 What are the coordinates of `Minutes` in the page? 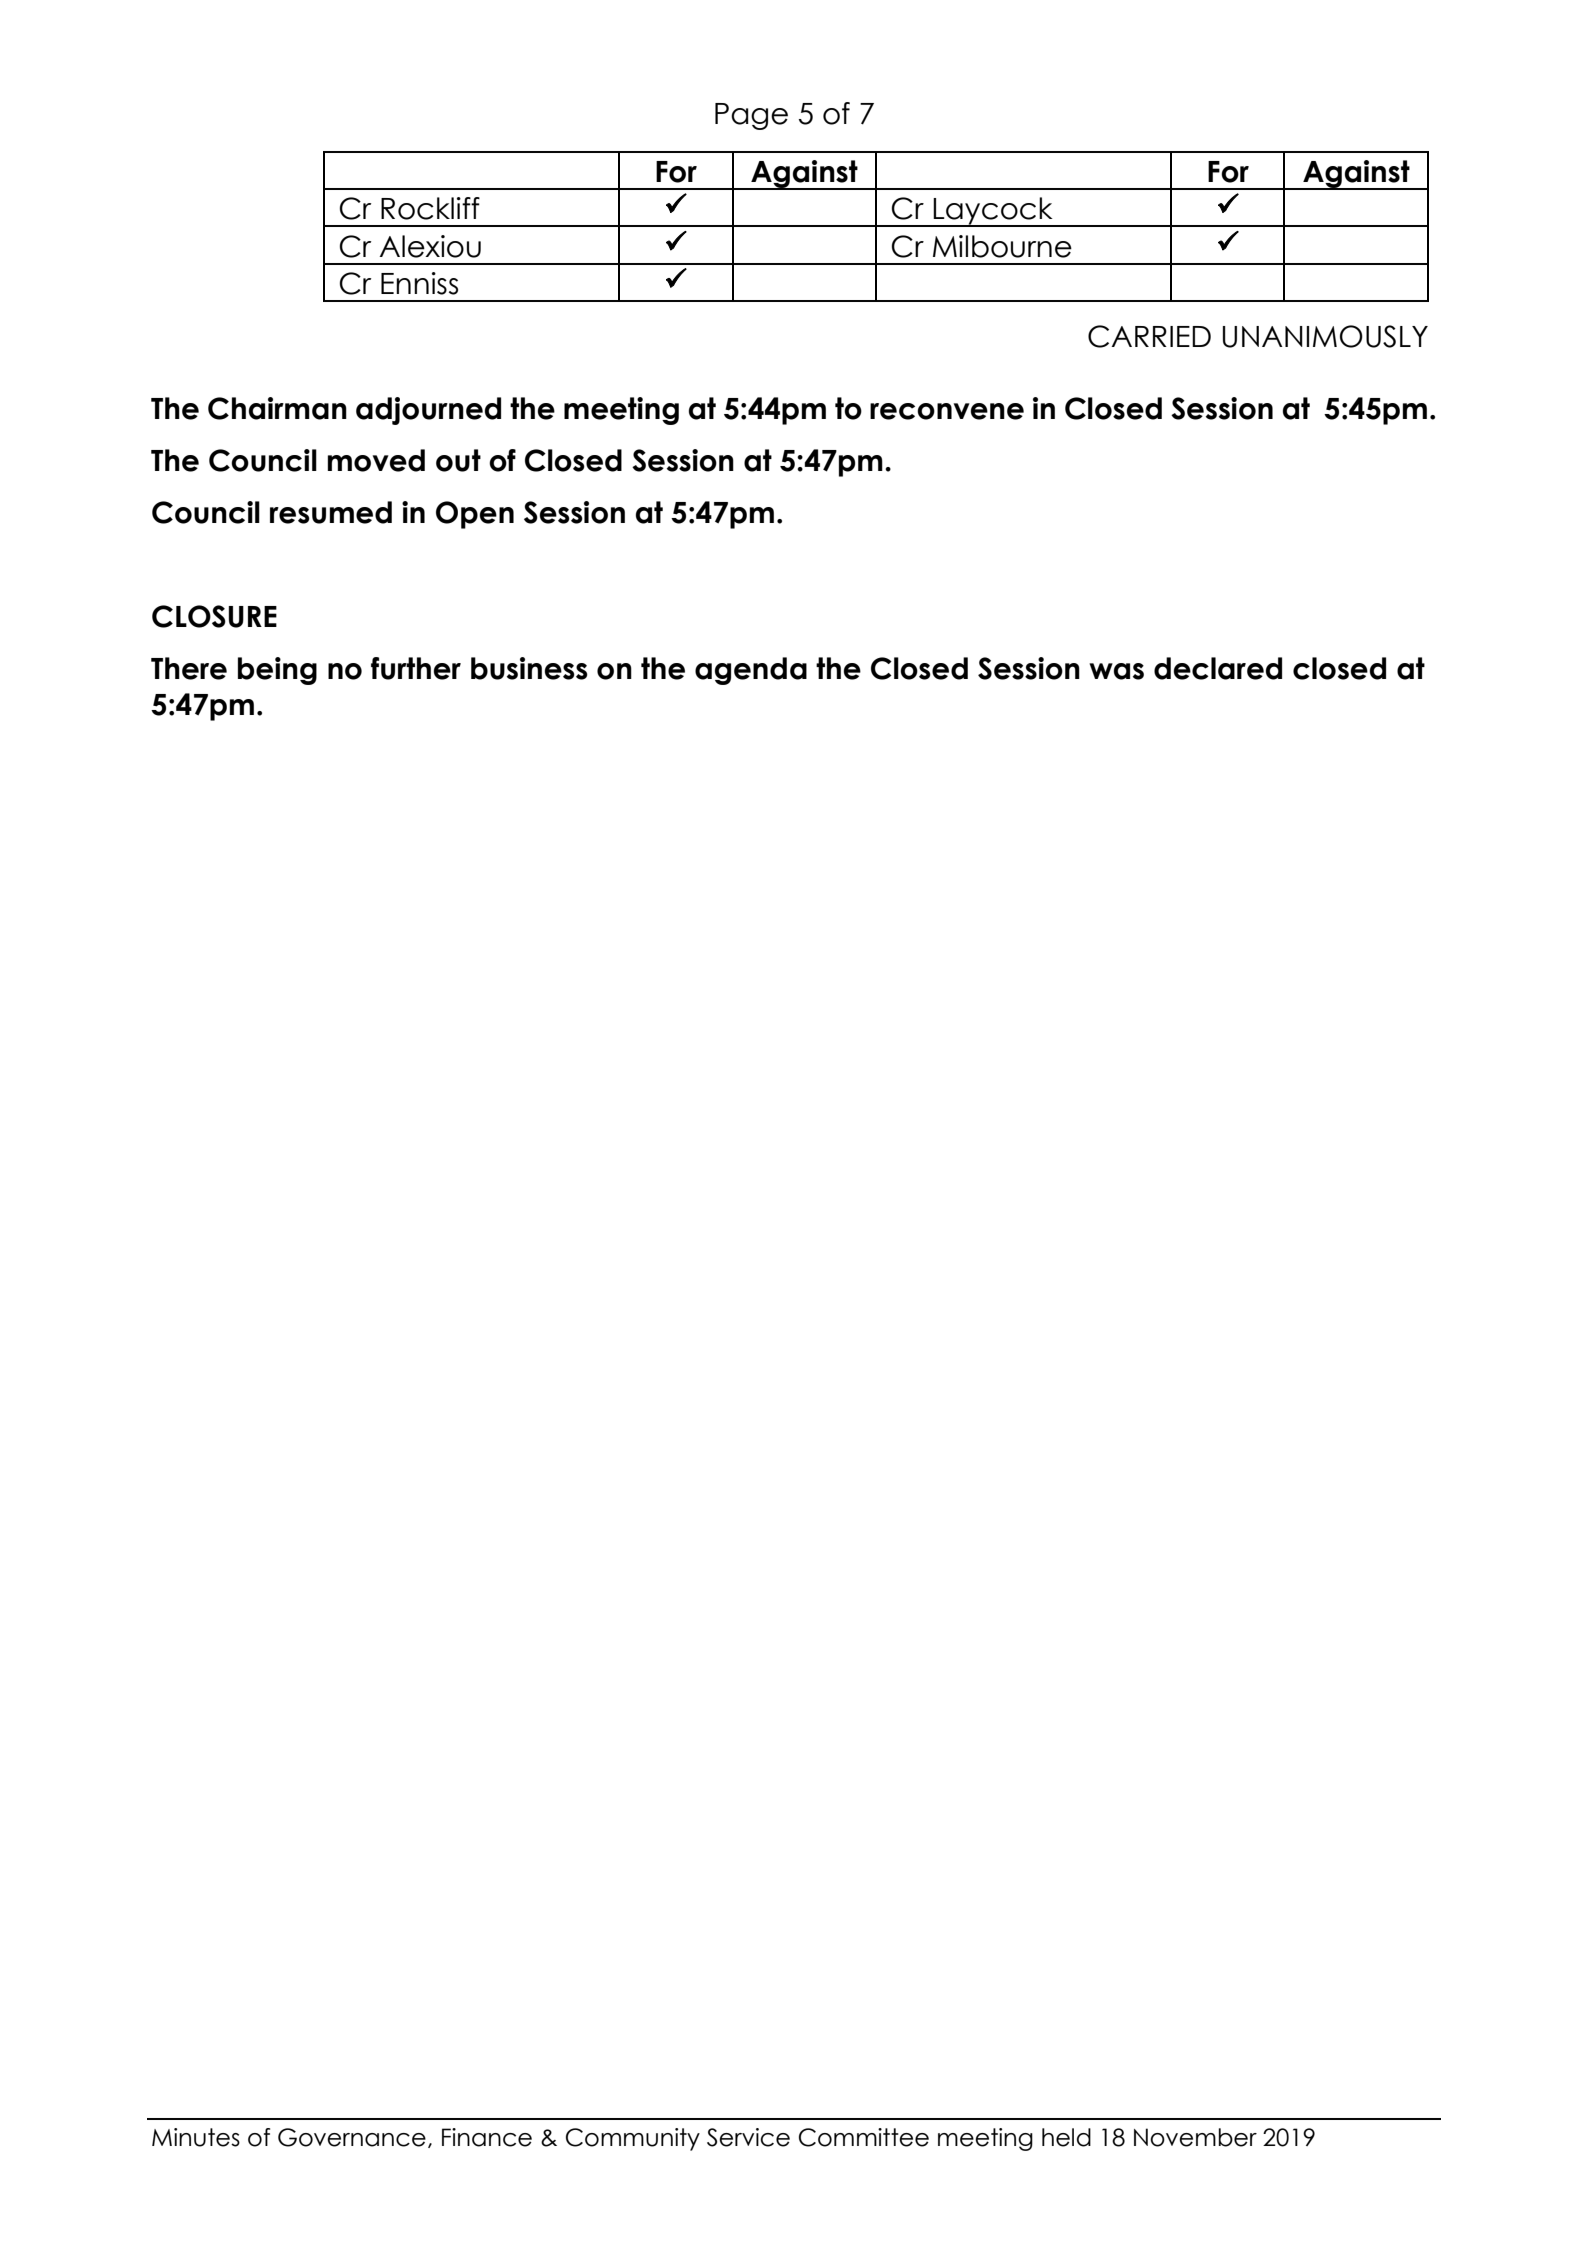 It's located at (196, 2137).
